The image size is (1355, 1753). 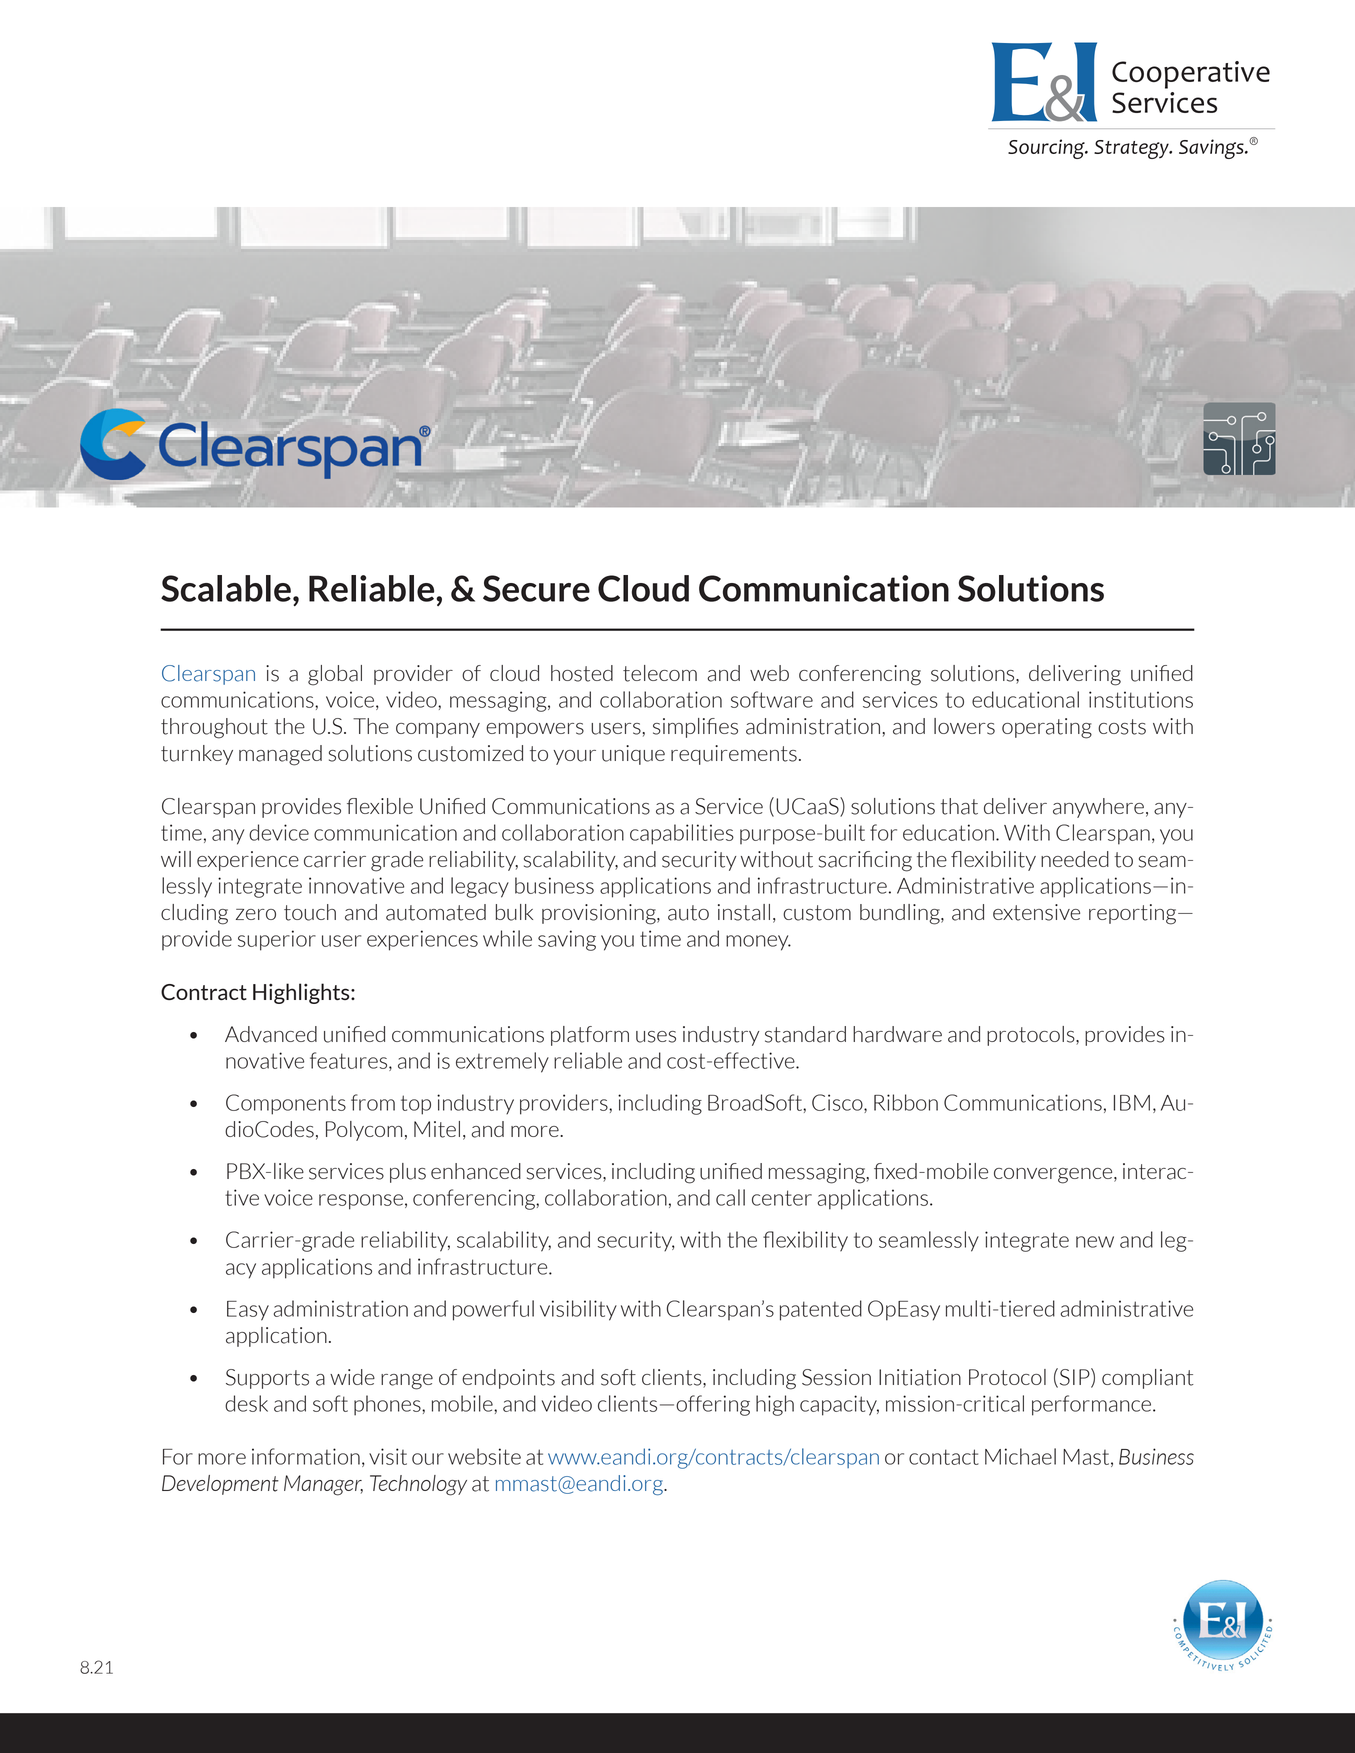 I want to click on response, so click(x=361, y=1202).
